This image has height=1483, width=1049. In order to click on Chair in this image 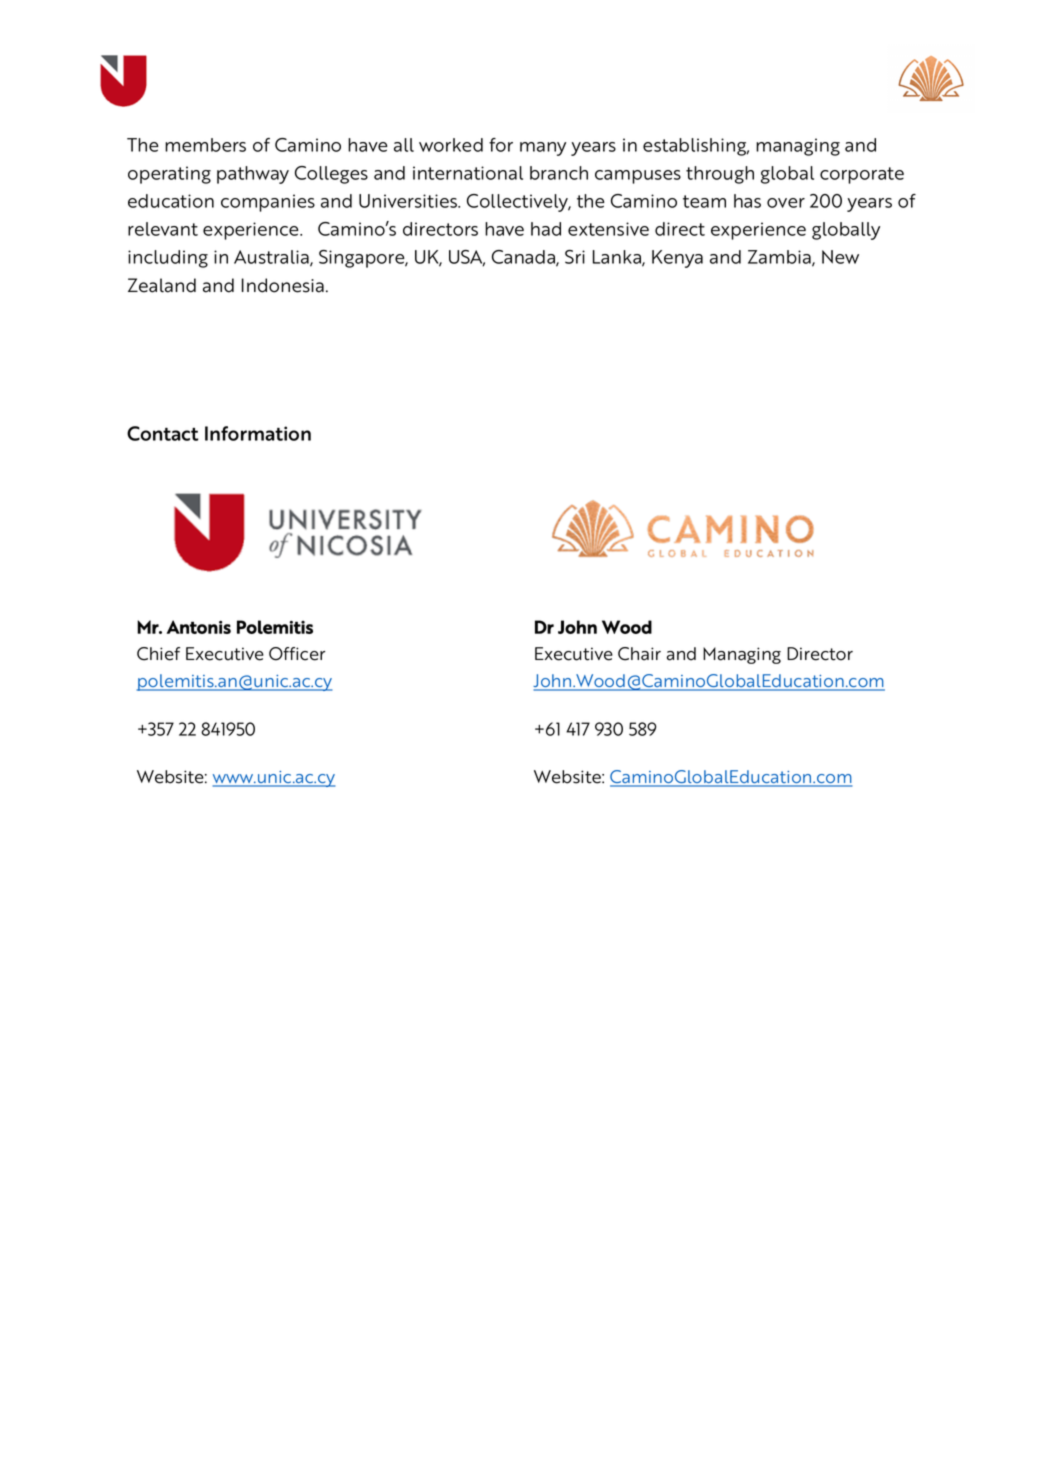, I will do `click(639, 654)`.
